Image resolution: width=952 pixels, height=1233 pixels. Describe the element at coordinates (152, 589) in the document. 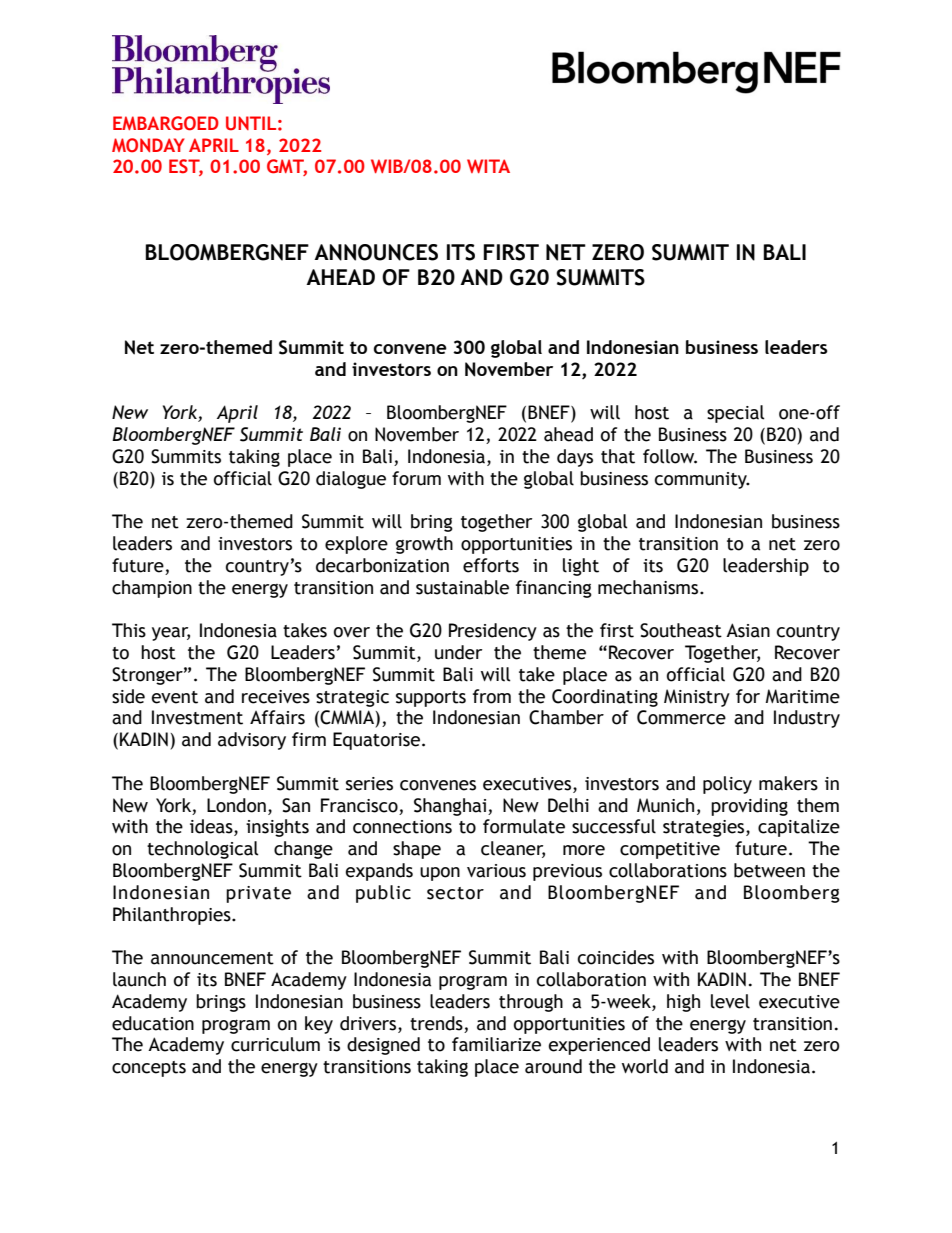

I see `champion` at that location.
